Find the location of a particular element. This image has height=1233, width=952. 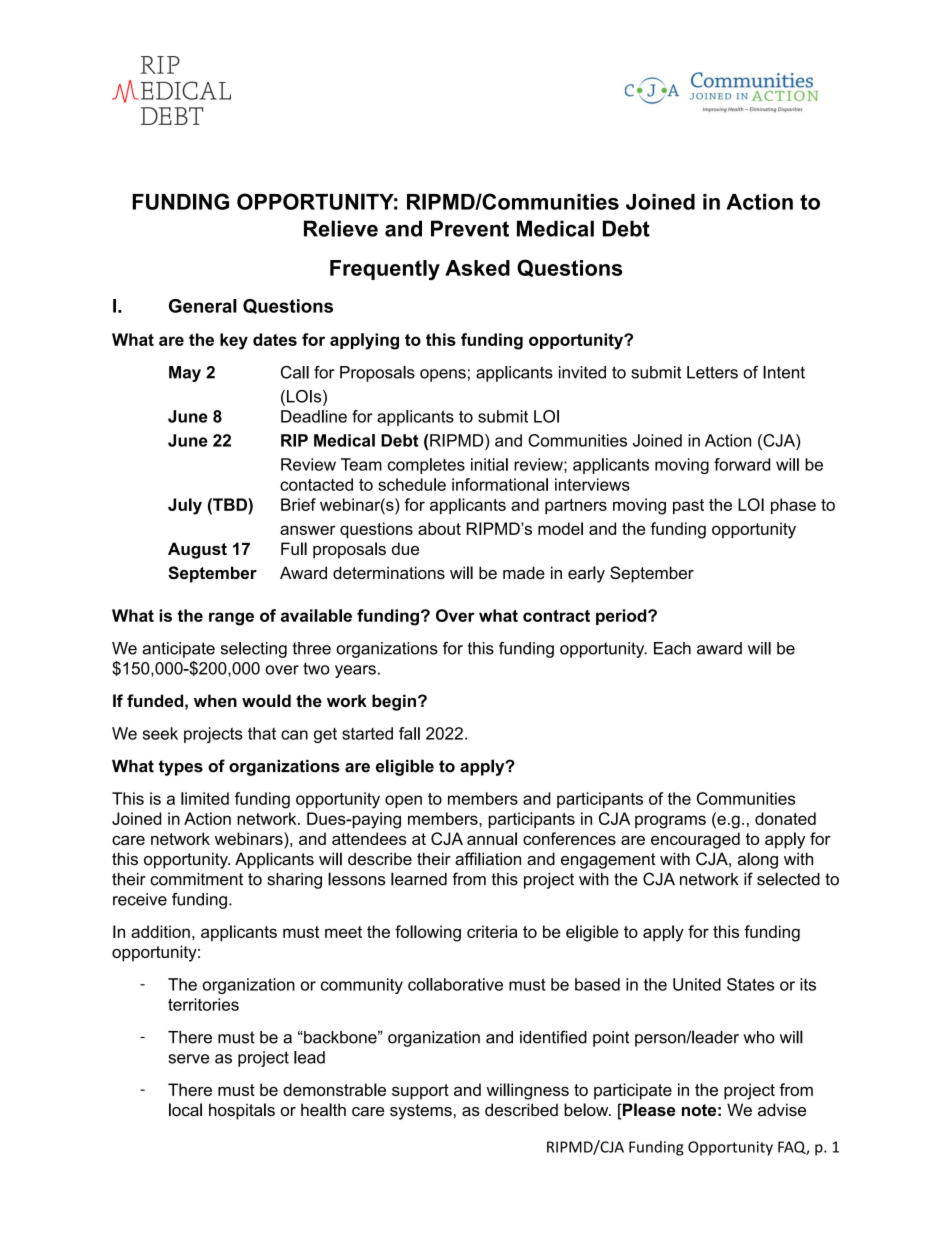

support is located at coordinates (420, 1092).
